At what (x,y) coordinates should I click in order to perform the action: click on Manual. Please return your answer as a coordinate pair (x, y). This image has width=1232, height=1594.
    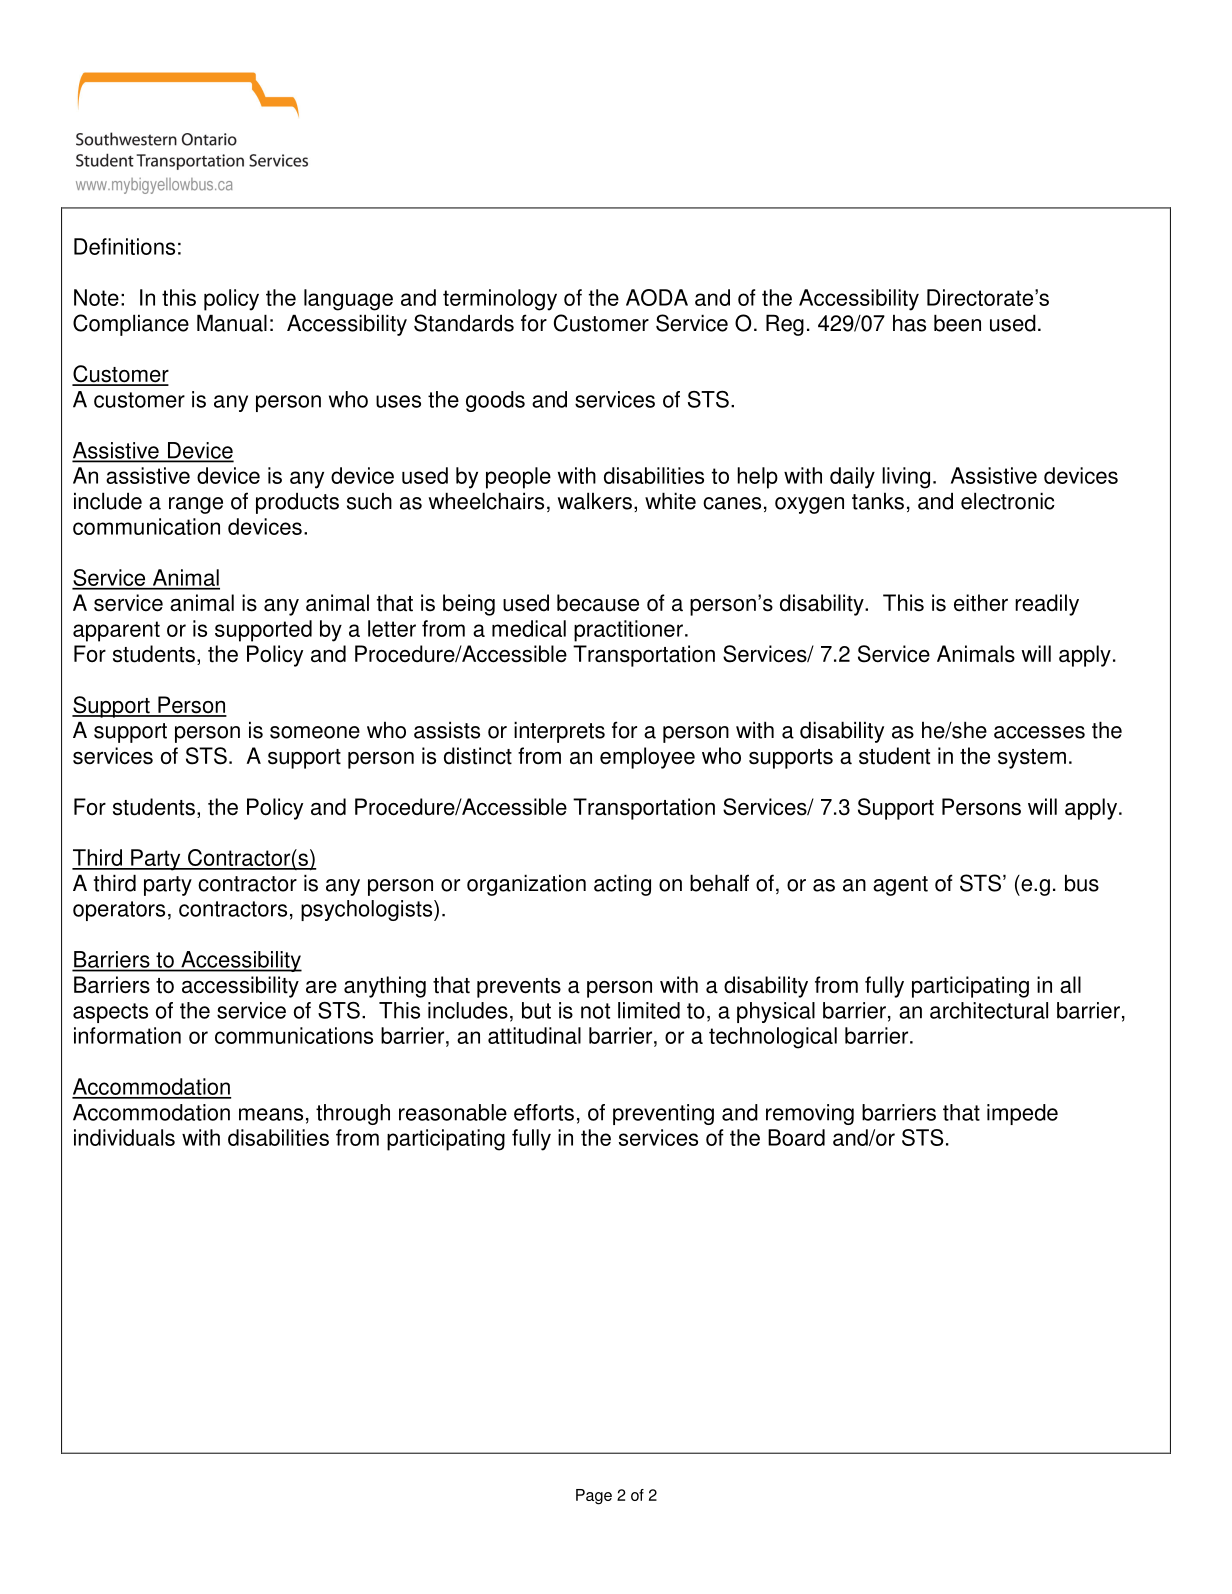
    Looking at the image, I should click on (232, 323).
